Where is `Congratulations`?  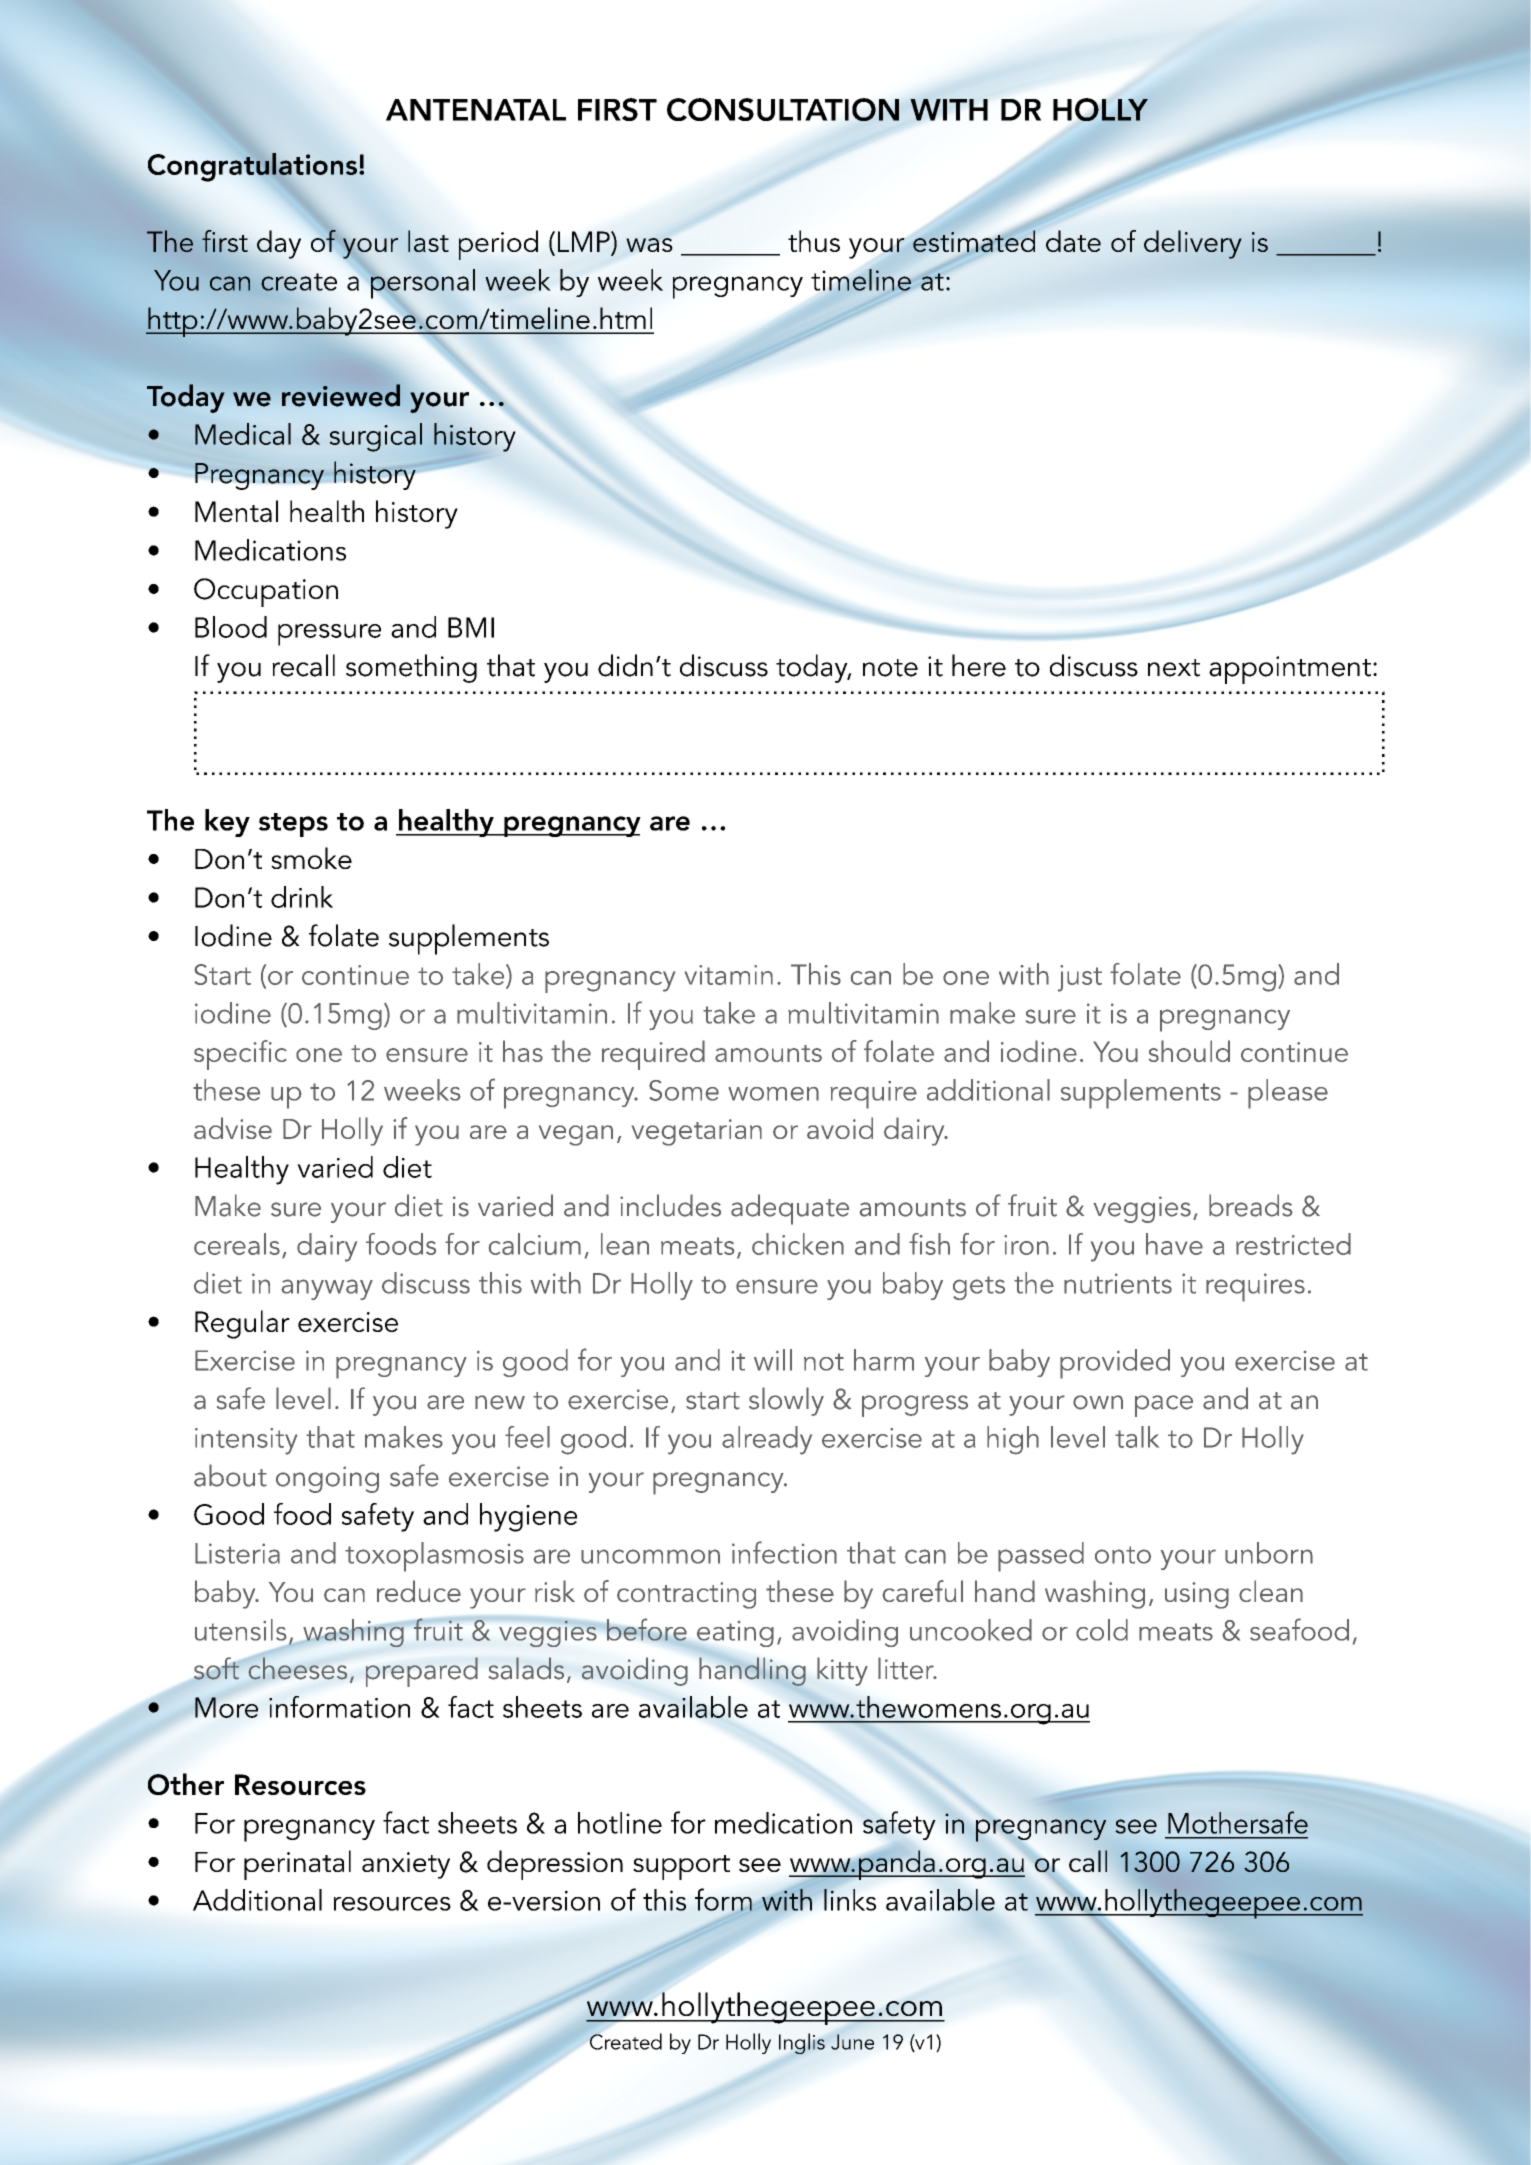 Congratulations is located at coordinates (252, 167).
